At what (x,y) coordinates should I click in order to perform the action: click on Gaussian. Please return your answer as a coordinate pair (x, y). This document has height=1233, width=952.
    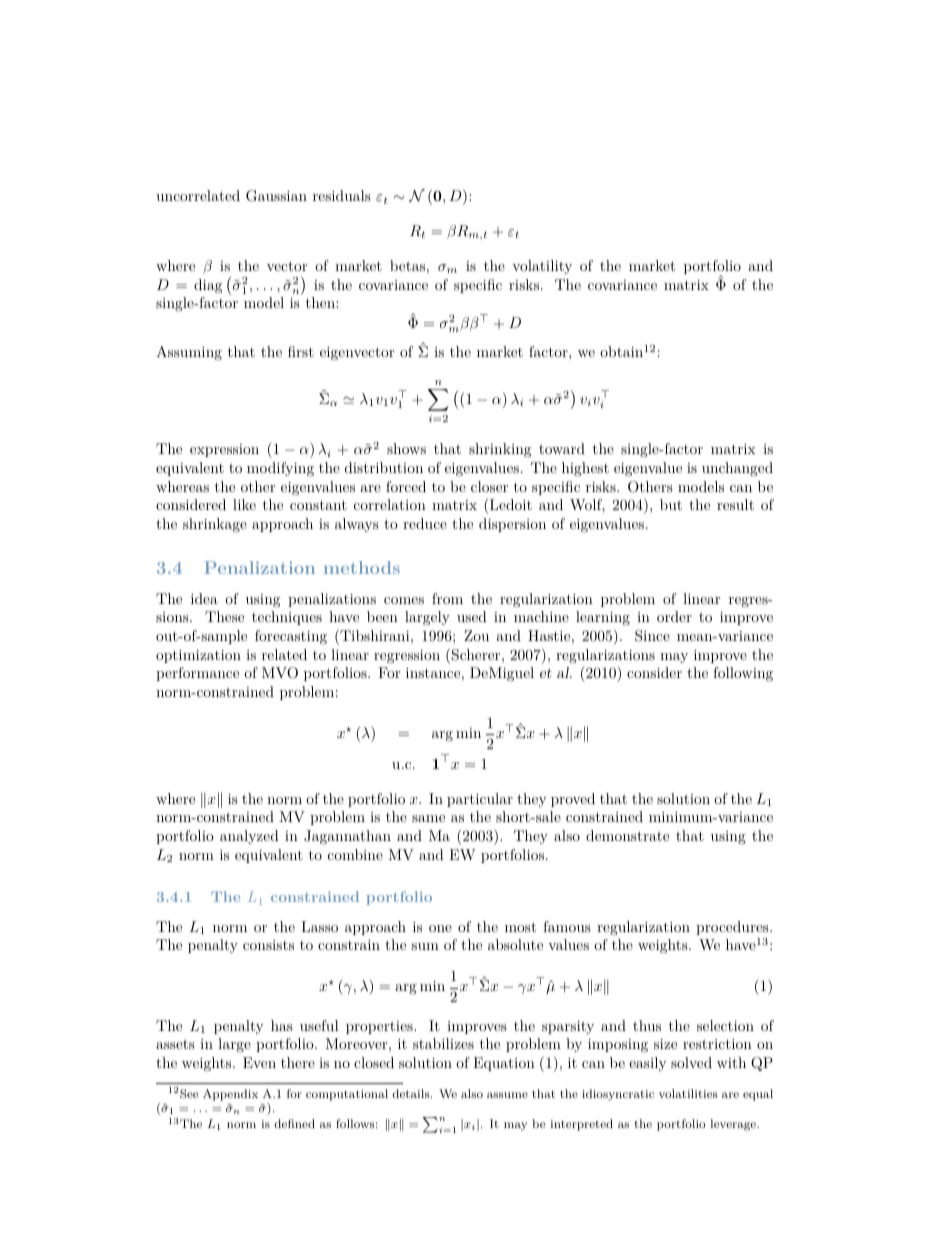
    Looking at the image, I should click on (276, 196).
